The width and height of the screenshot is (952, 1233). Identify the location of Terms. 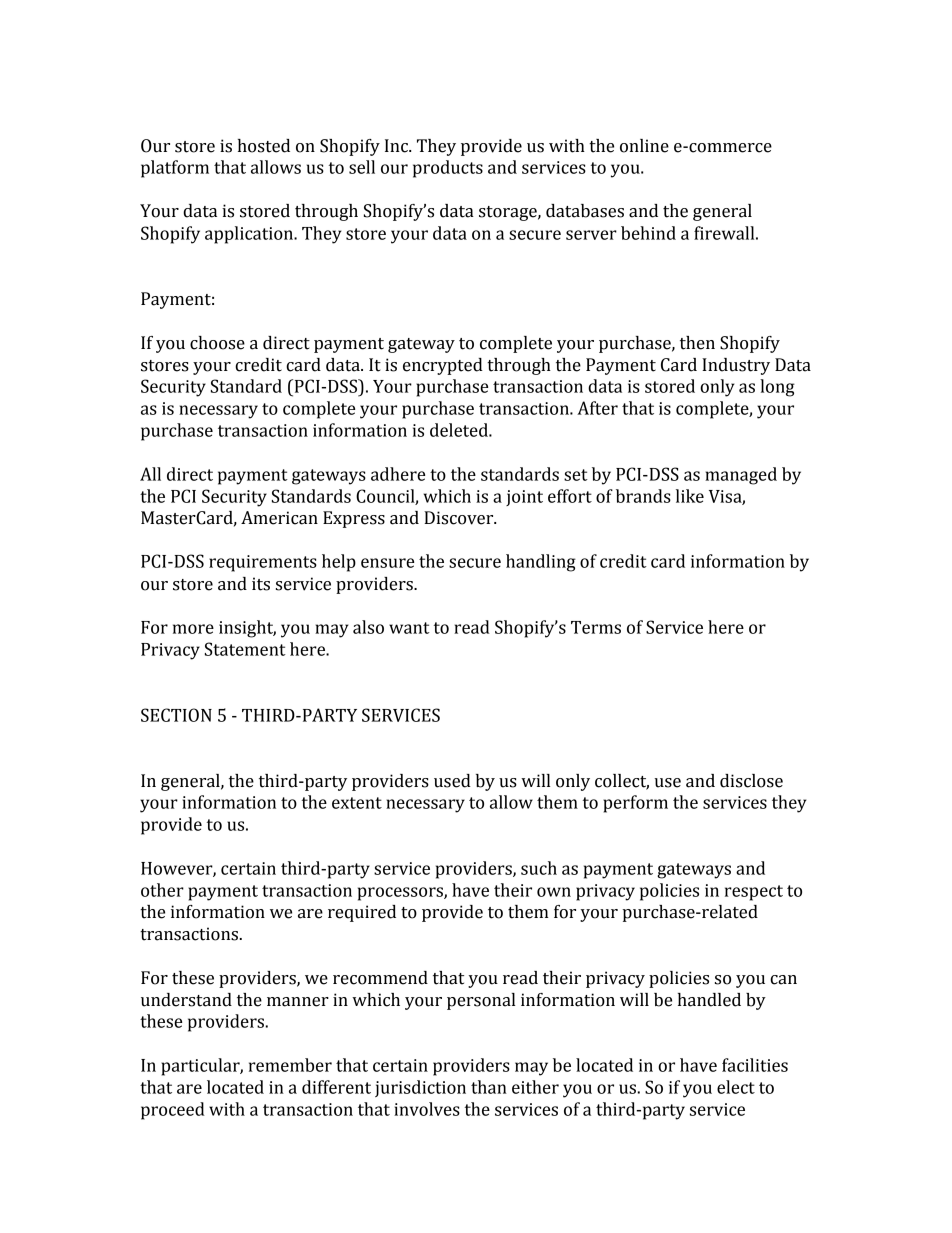
(596, 627).
